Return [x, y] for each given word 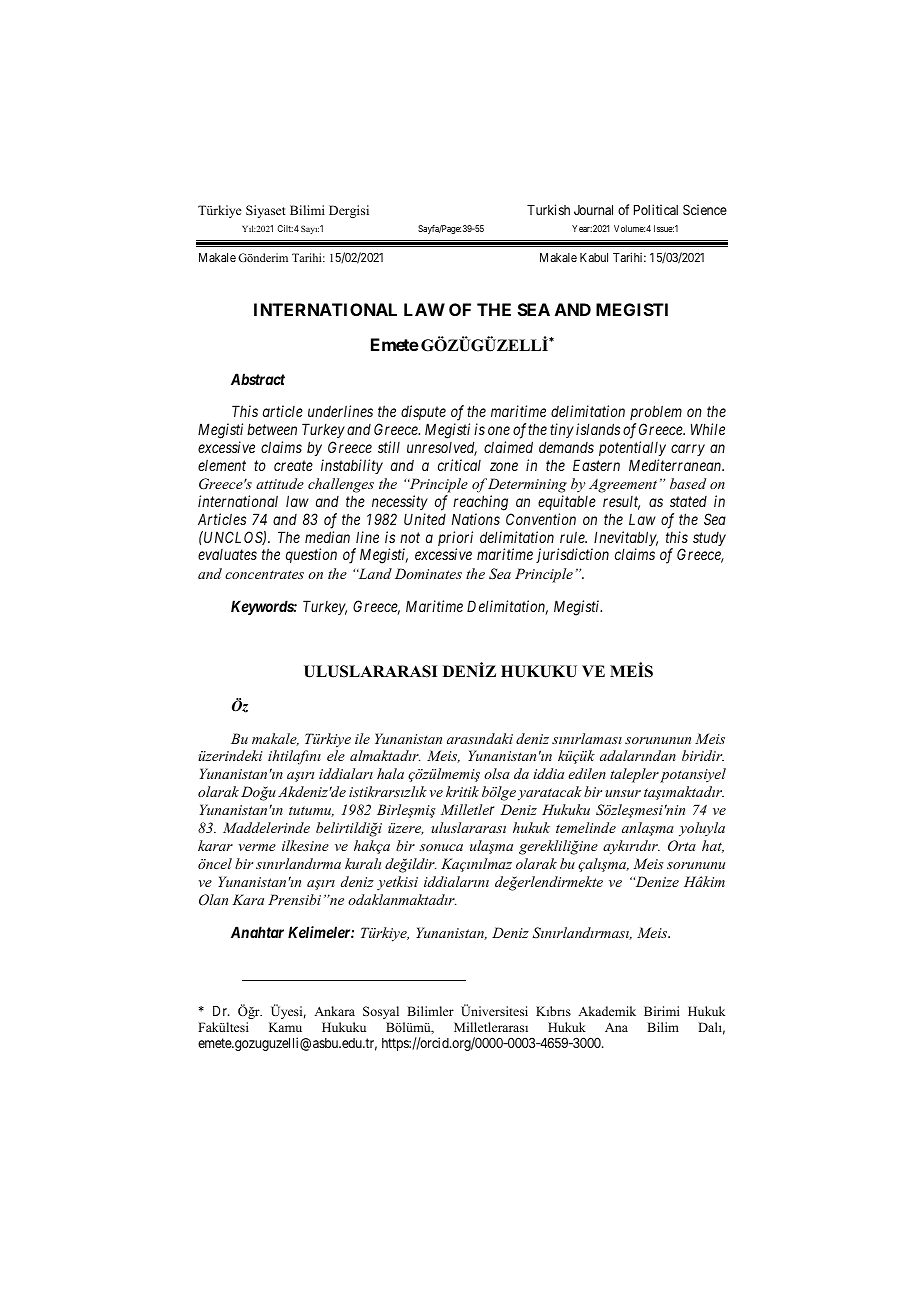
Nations [476, 519]
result [621, 503]
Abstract [258, 379]
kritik [462, 791]
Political [656, 209]
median [327, 537]
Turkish [548, 209]
